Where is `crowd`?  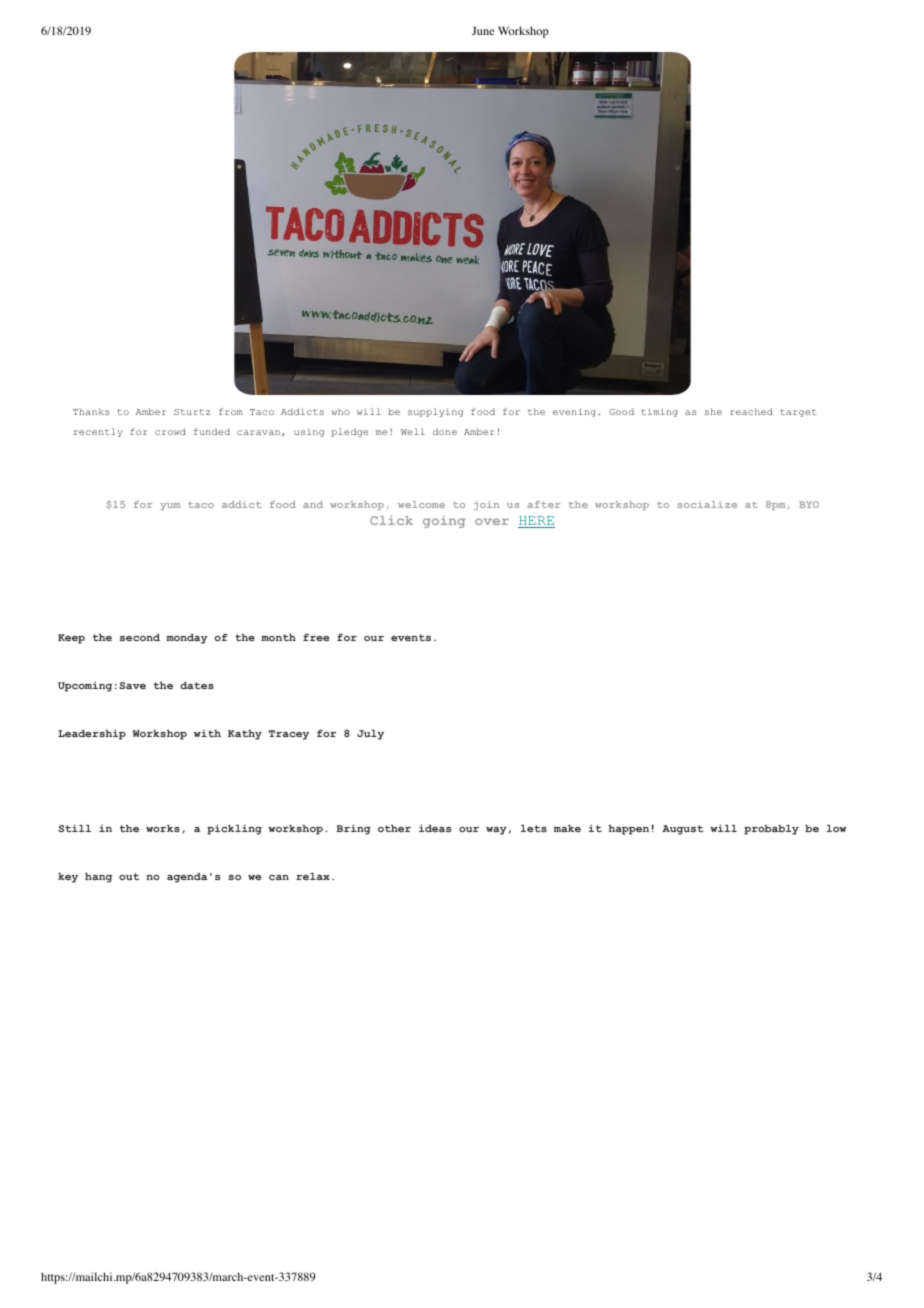
crowd is located at coordinates (170, 431).
